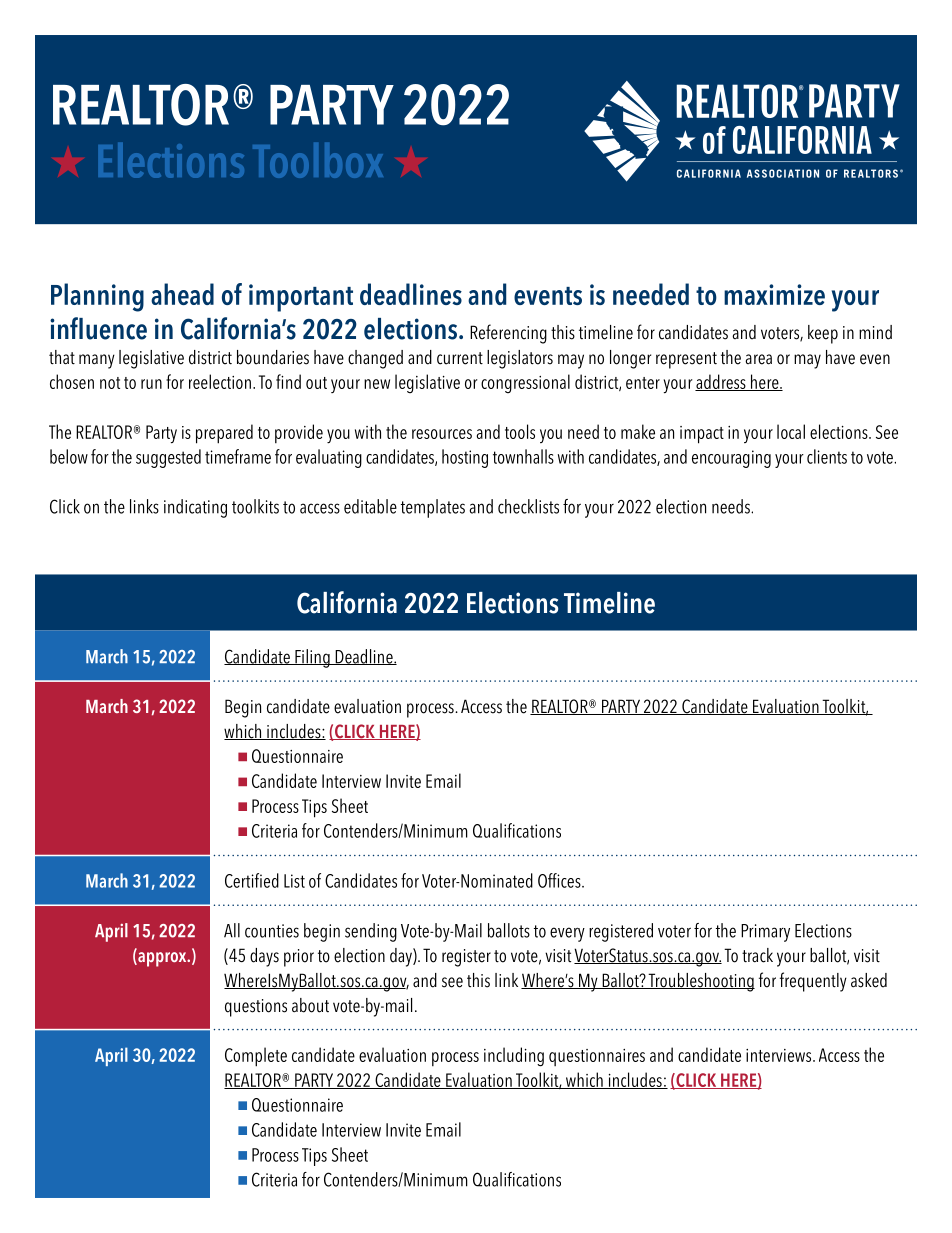 The image size is (952, 1233). Describe the element at coordinates (318, 160) in the screenshot. I see `Toolbox` at that location.
